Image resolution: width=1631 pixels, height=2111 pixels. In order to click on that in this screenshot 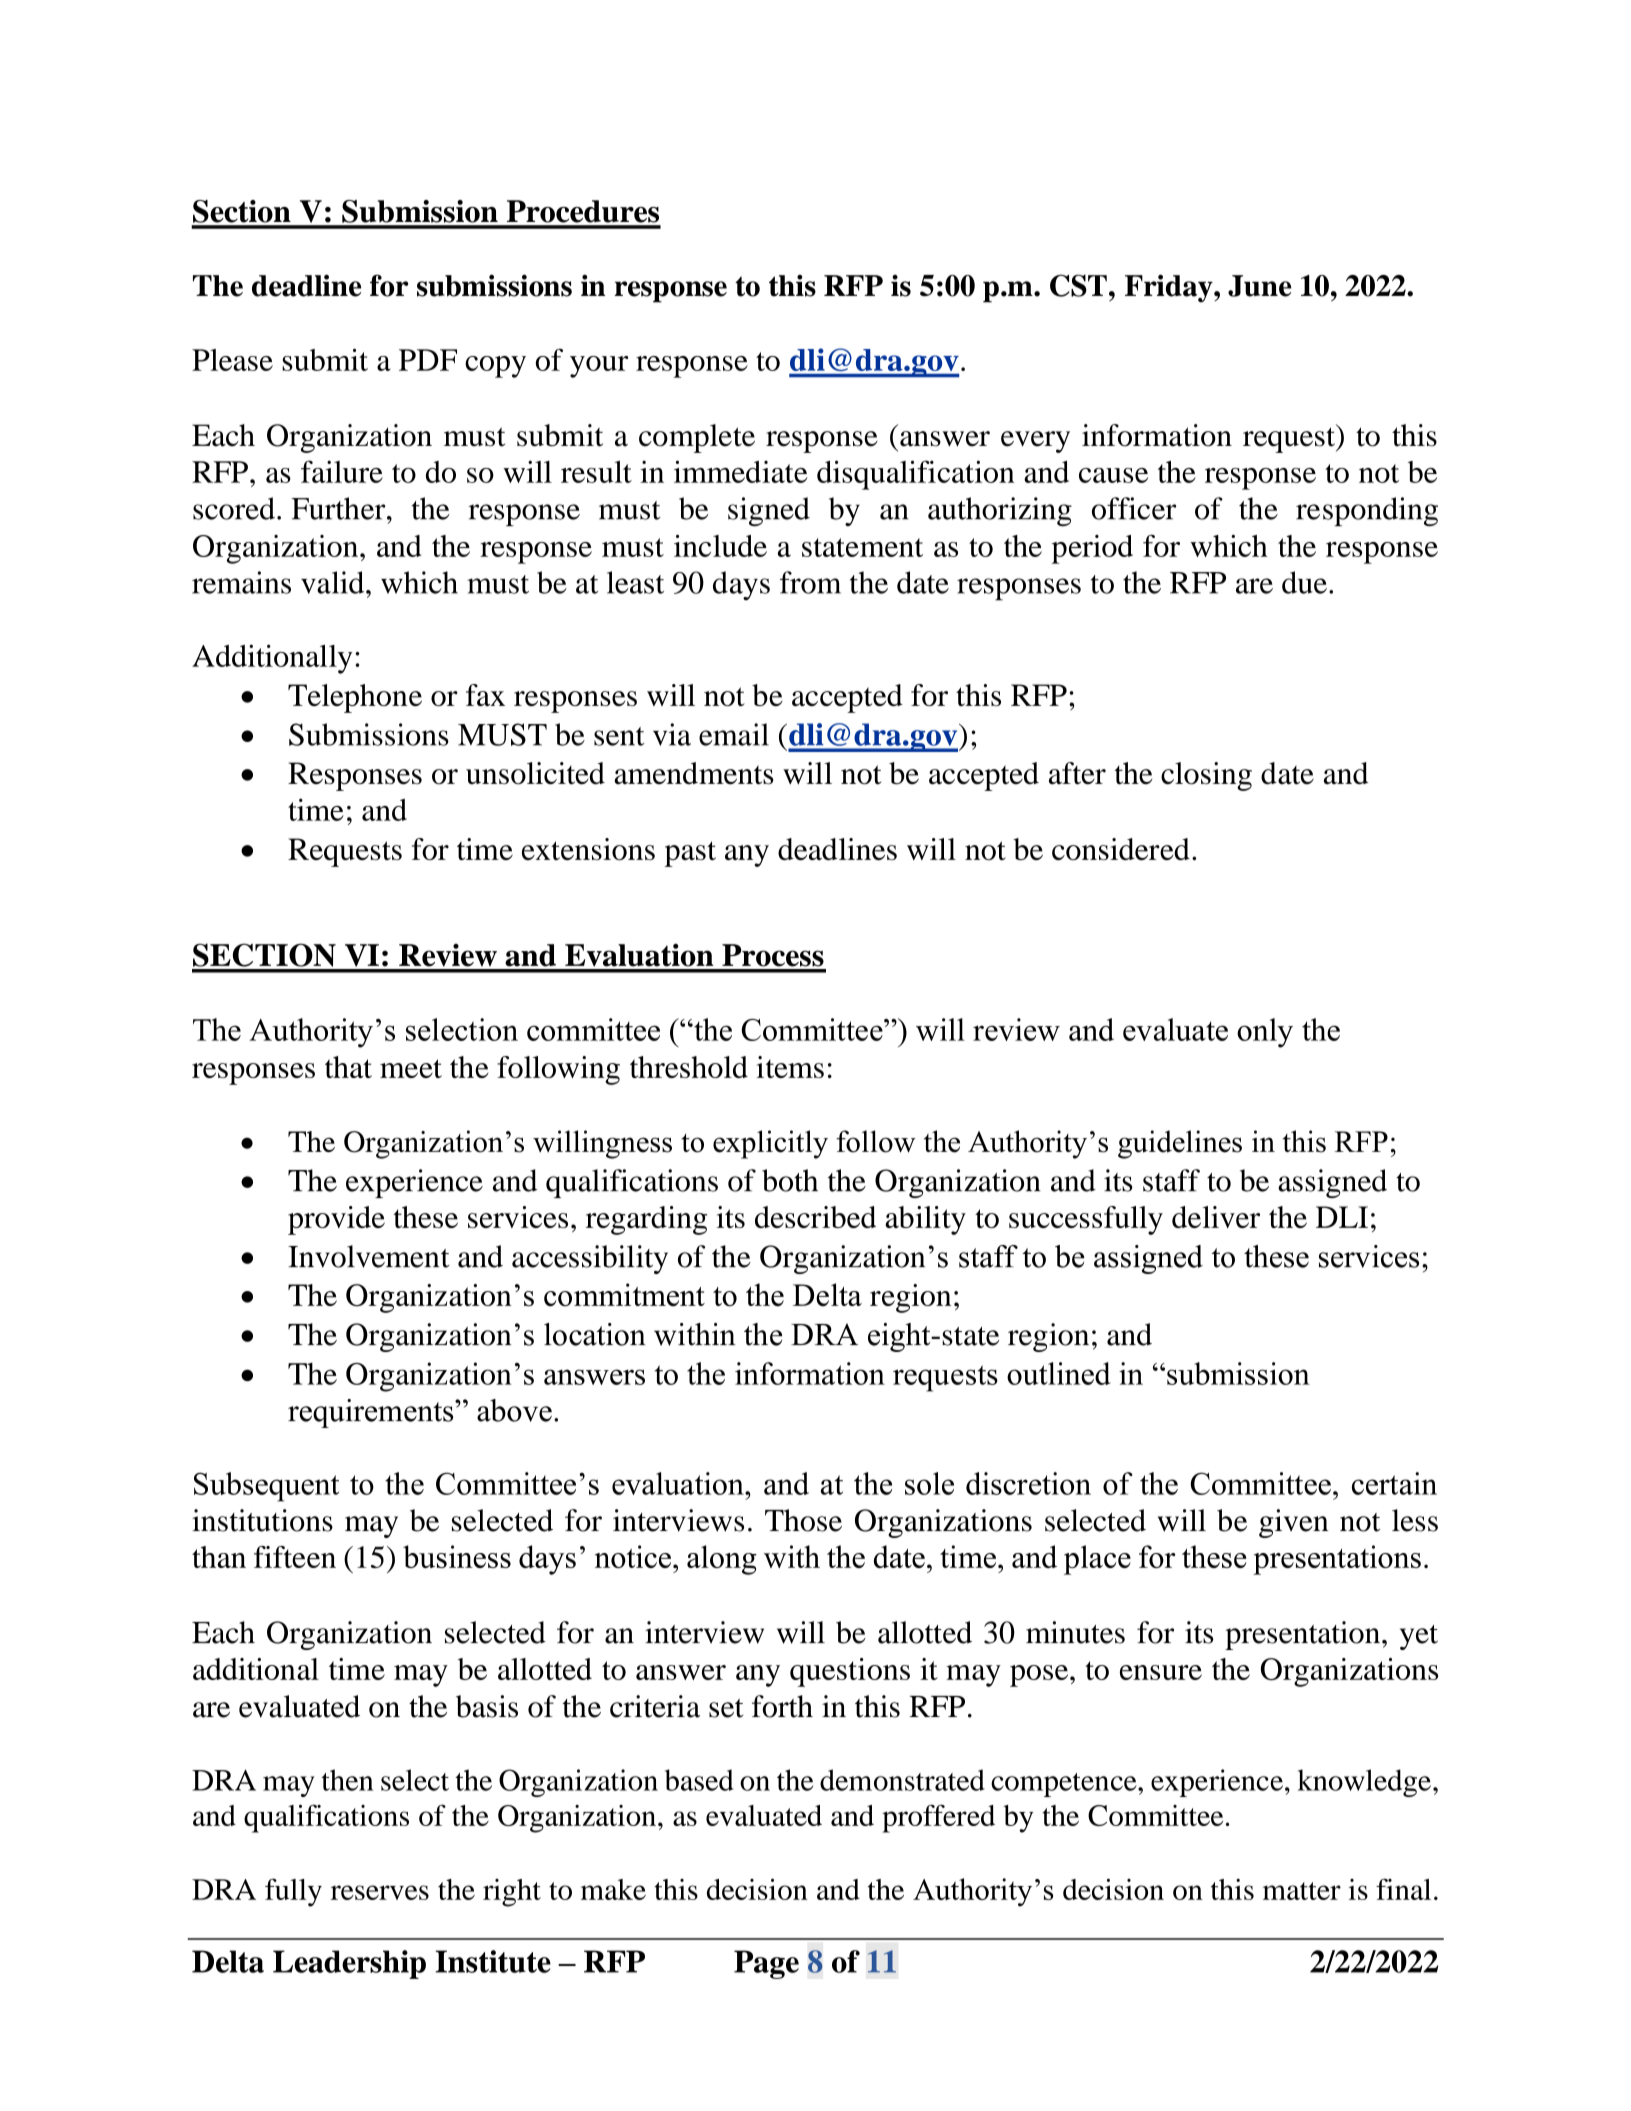, I will do `click(348, 1067)`.
